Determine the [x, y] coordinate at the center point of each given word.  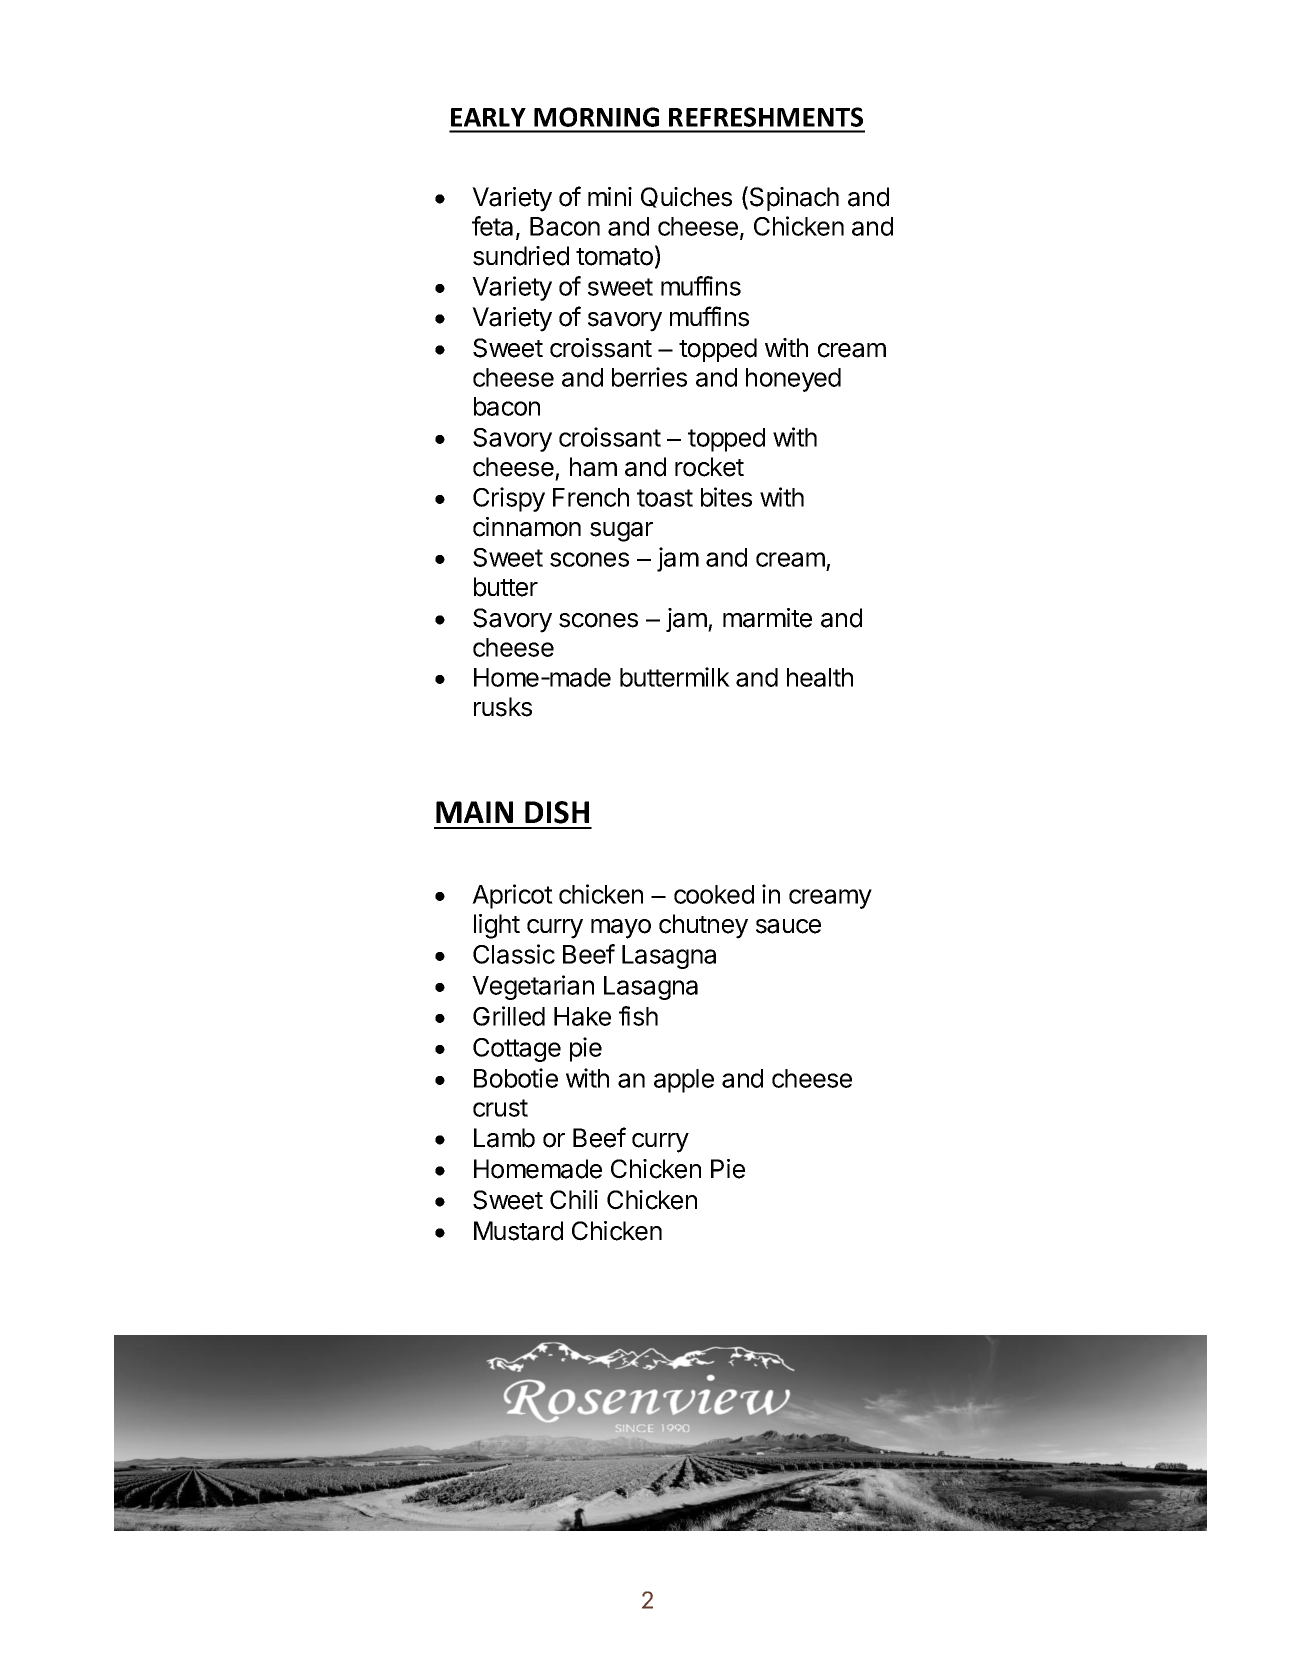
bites [726, 497]
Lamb [504, 1138]
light [497, 926]
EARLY [488, 117]
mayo [621, 929]
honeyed [793, 380]
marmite [767, 618]
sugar [621, 532]
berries [649, 377]
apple [684, 1081]
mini [610, 196]
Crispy [509, 499]
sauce [788, 926]
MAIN [474, 812]
